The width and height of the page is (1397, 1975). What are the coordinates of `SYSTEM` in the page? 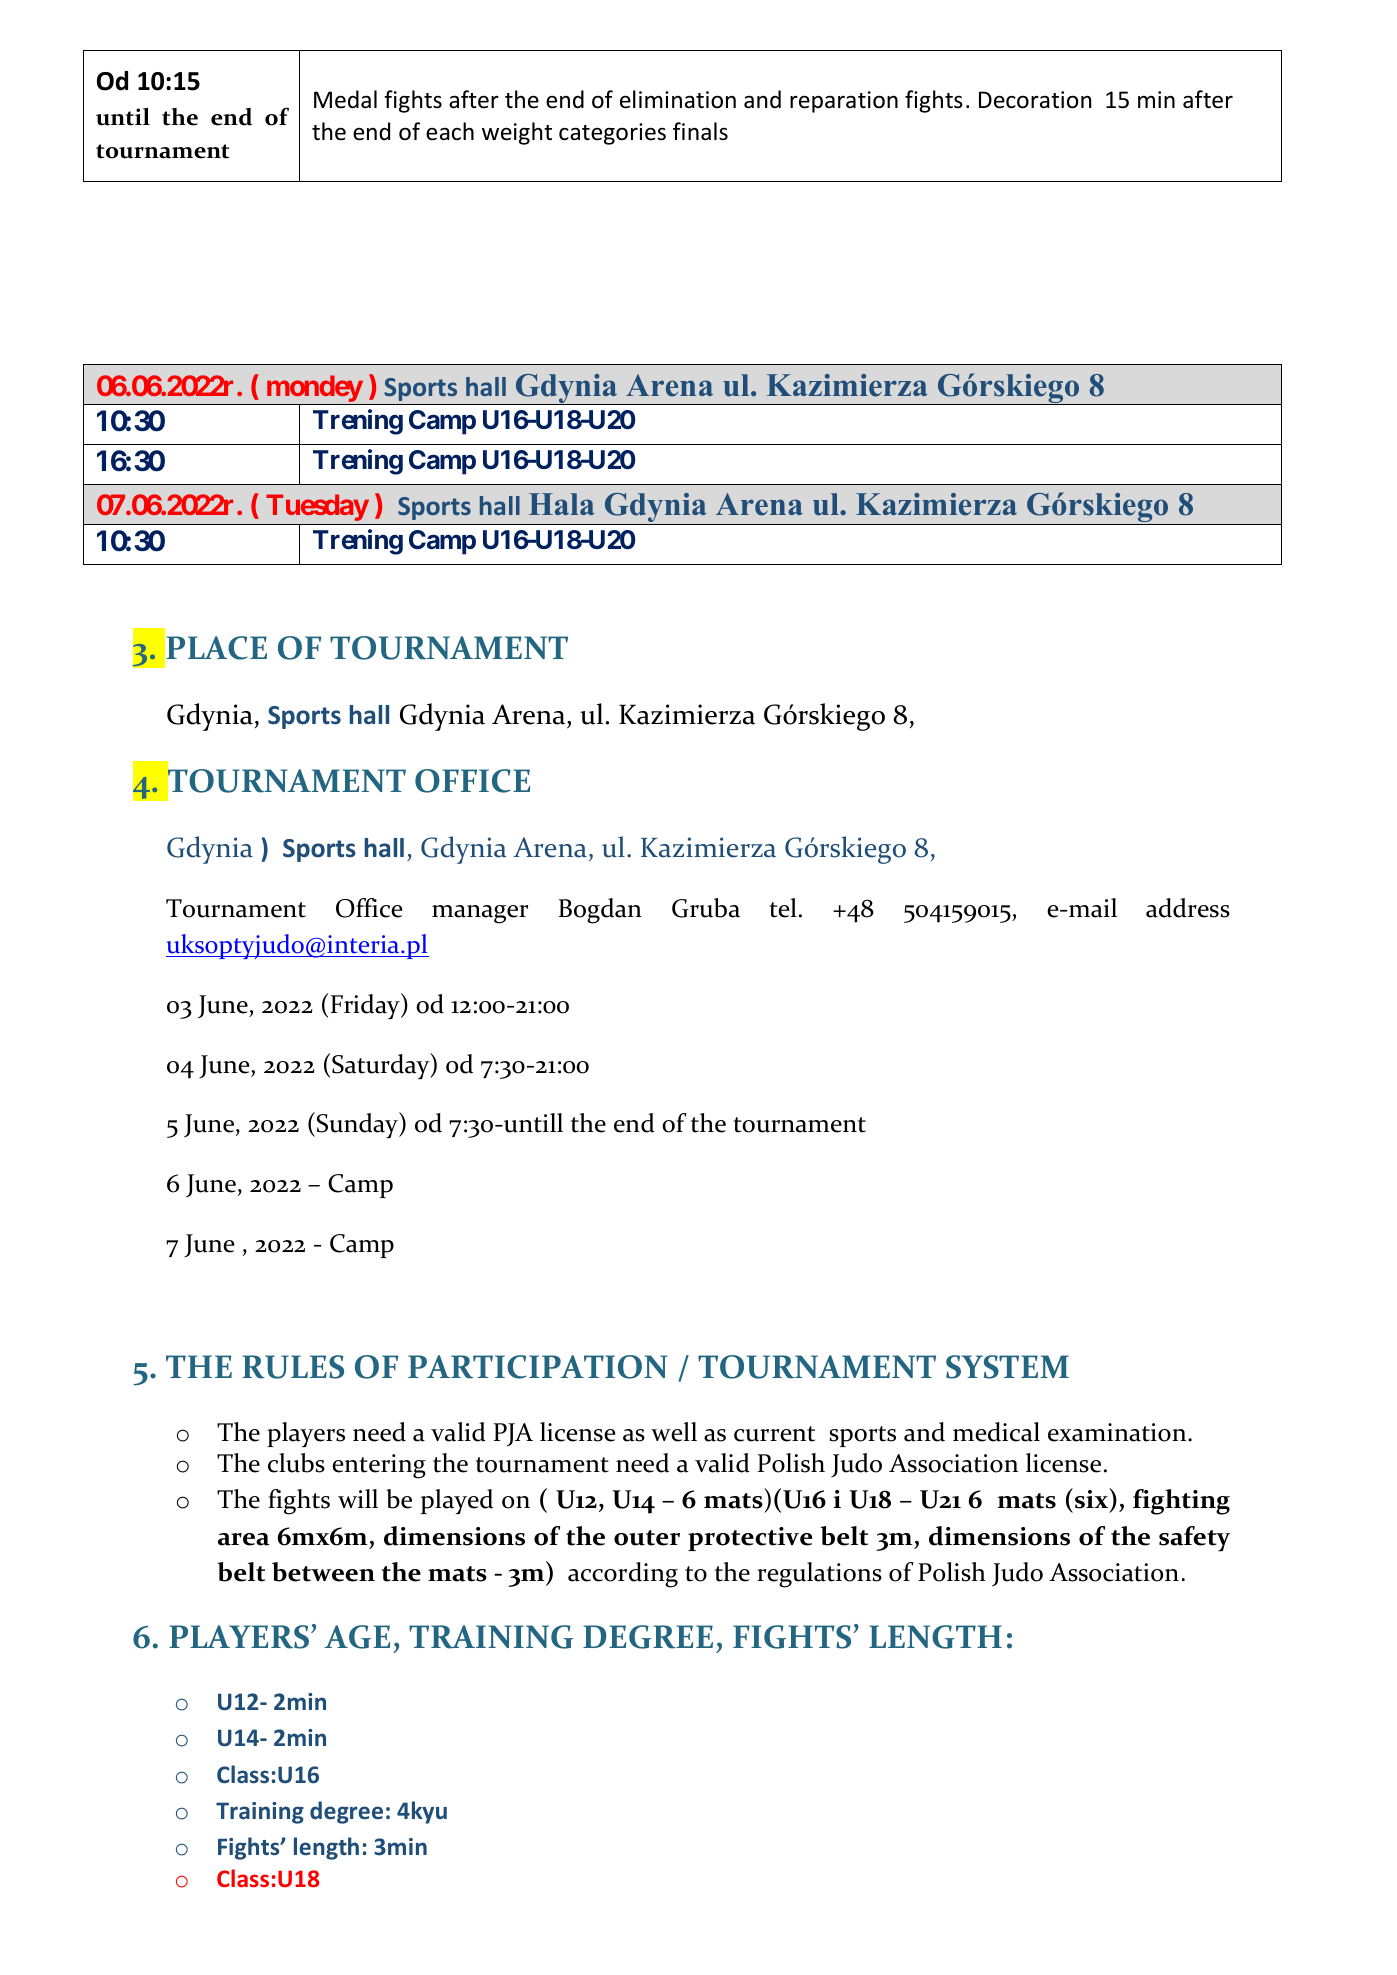 It's located at (1007, 1367).
